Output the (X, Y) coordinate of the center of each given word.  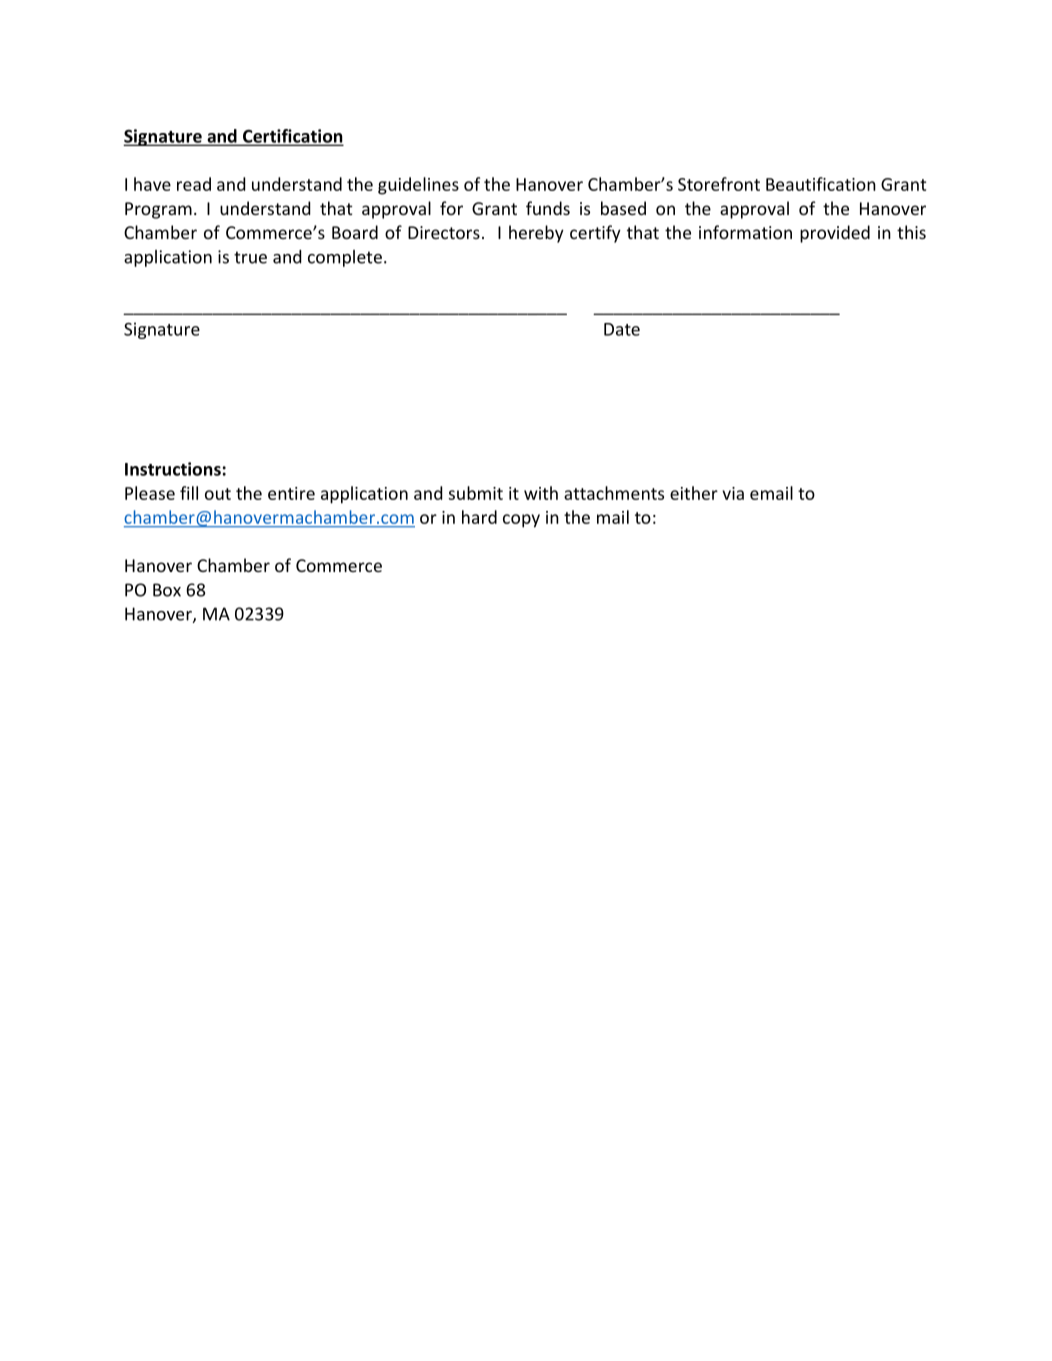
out (218, 494)
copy (521, 521)
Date (622, 329)
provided (835, 234)
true (250, 257)
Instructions (173, 469)
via (733, 493)
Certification (291, 137)
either (694, 493)
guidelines (418, 186)
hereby (536, 234)
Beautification (821, 184)
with (541, 493)
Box (167, 590)
